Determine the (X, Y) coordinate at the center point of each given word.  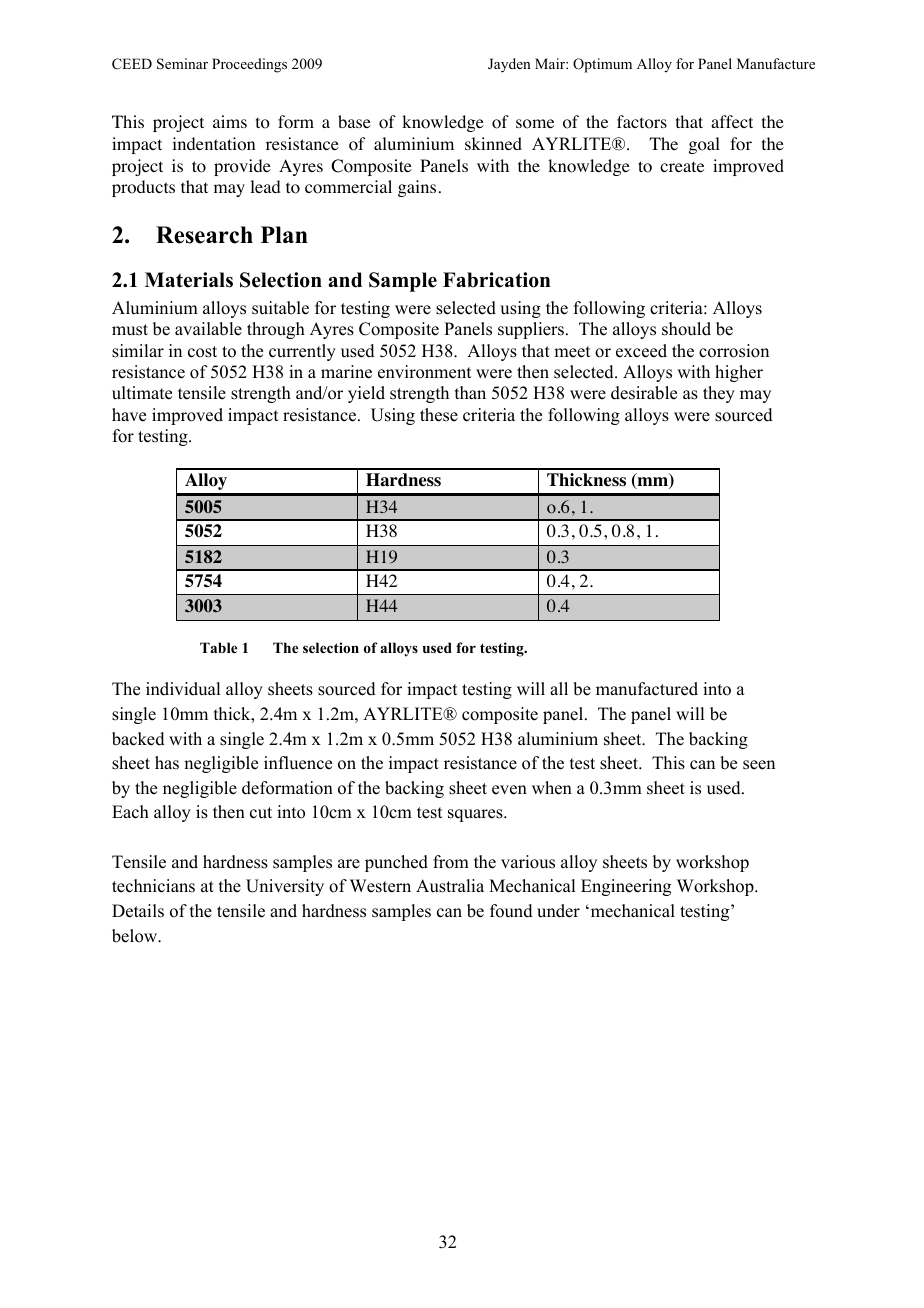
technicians (153, 886)
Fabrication (497, 280)
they (719, 394)
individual (183, 689)
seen (759, 765)
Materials (189, 280)
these (439, 415)
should (686, 329)
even (509, 790)
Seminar (182, 64)
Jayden (509, 65)
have (129, 415)
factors (642, 122)
